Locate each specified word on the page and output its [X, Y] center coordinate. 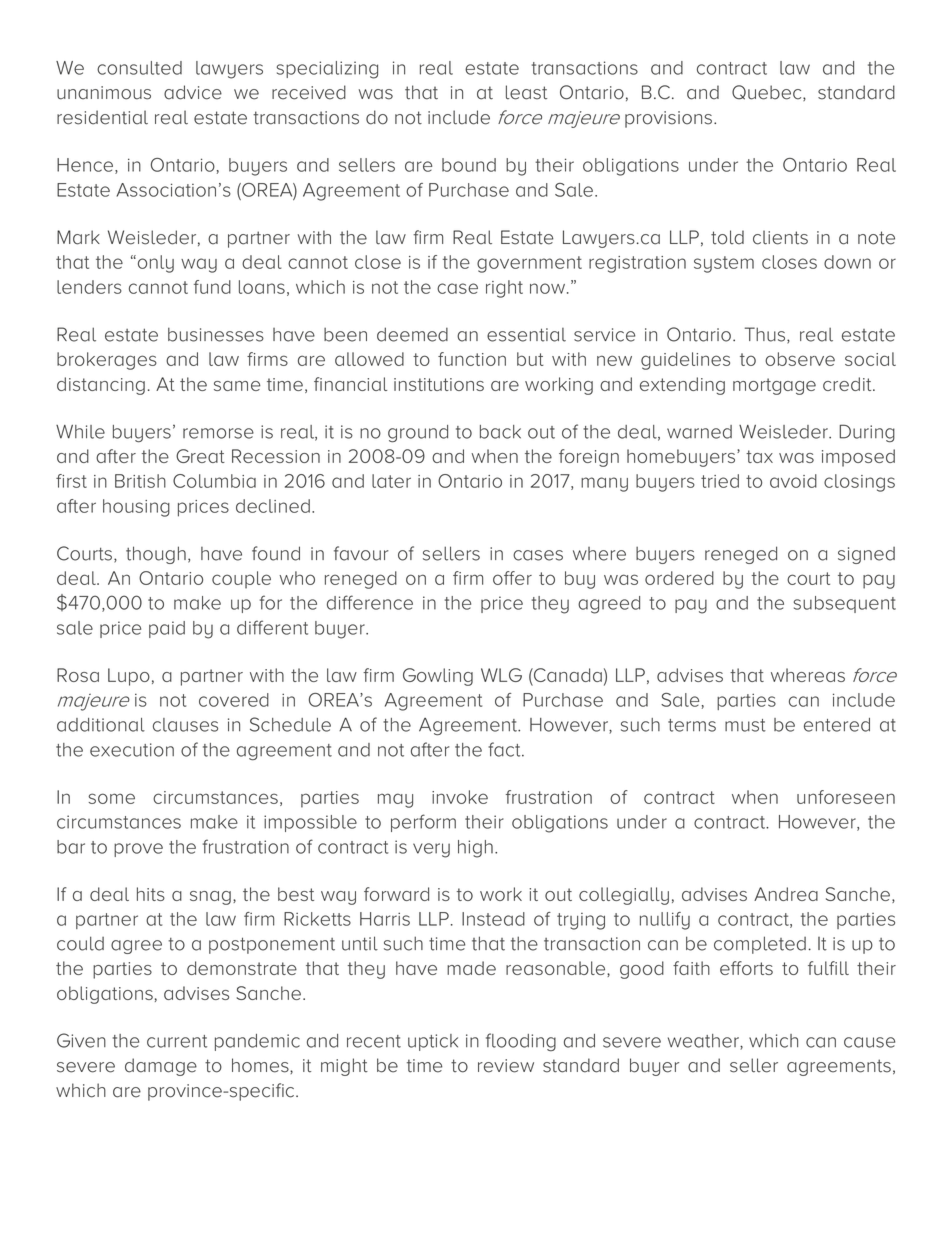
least [526, 92]
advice [193, 92]
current [177, 1041]
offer [512, 578]
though [156, 555]
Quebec [768, 93]
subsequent [845, 604]
